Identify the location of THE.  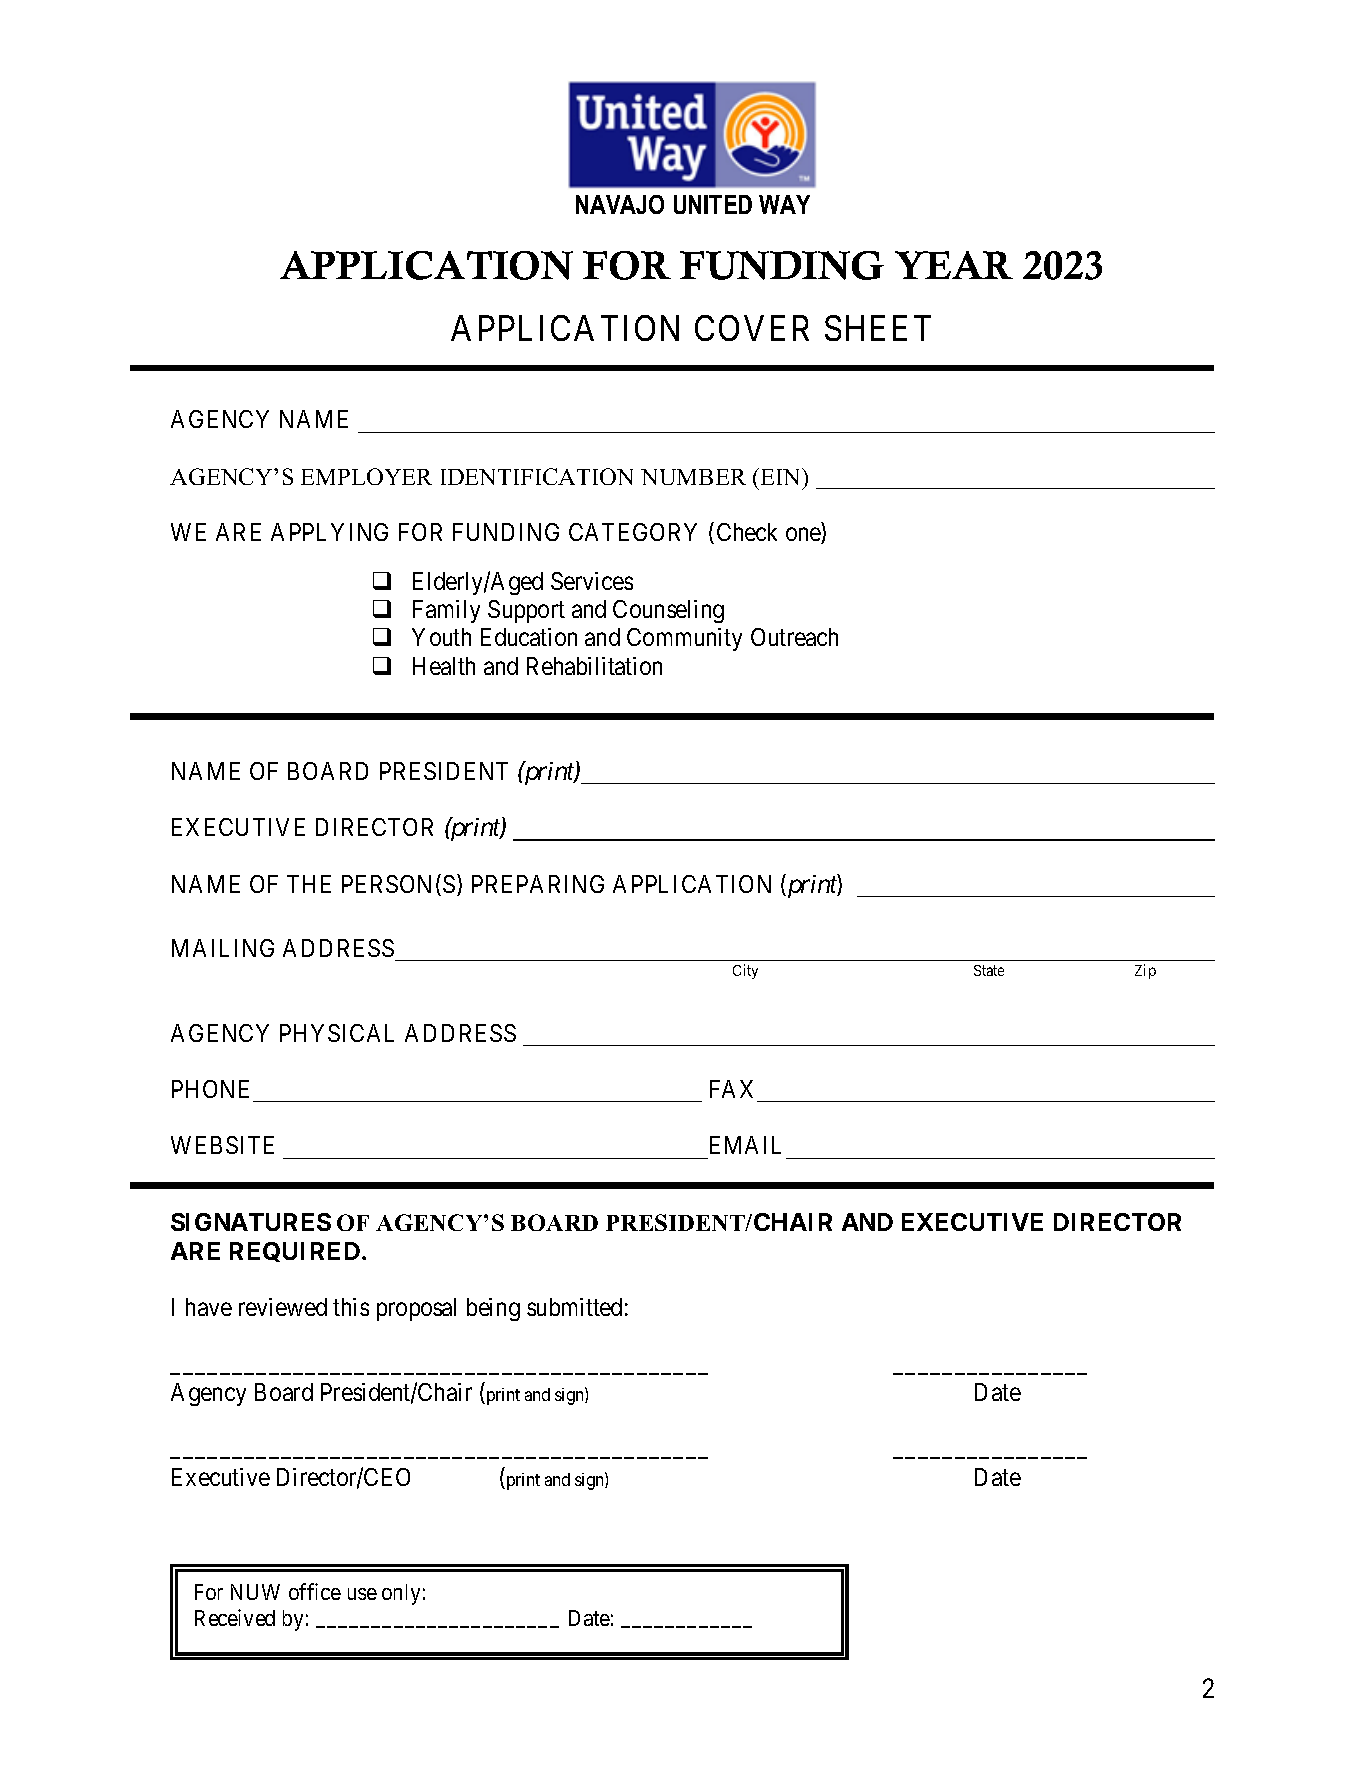
(309, 884).
